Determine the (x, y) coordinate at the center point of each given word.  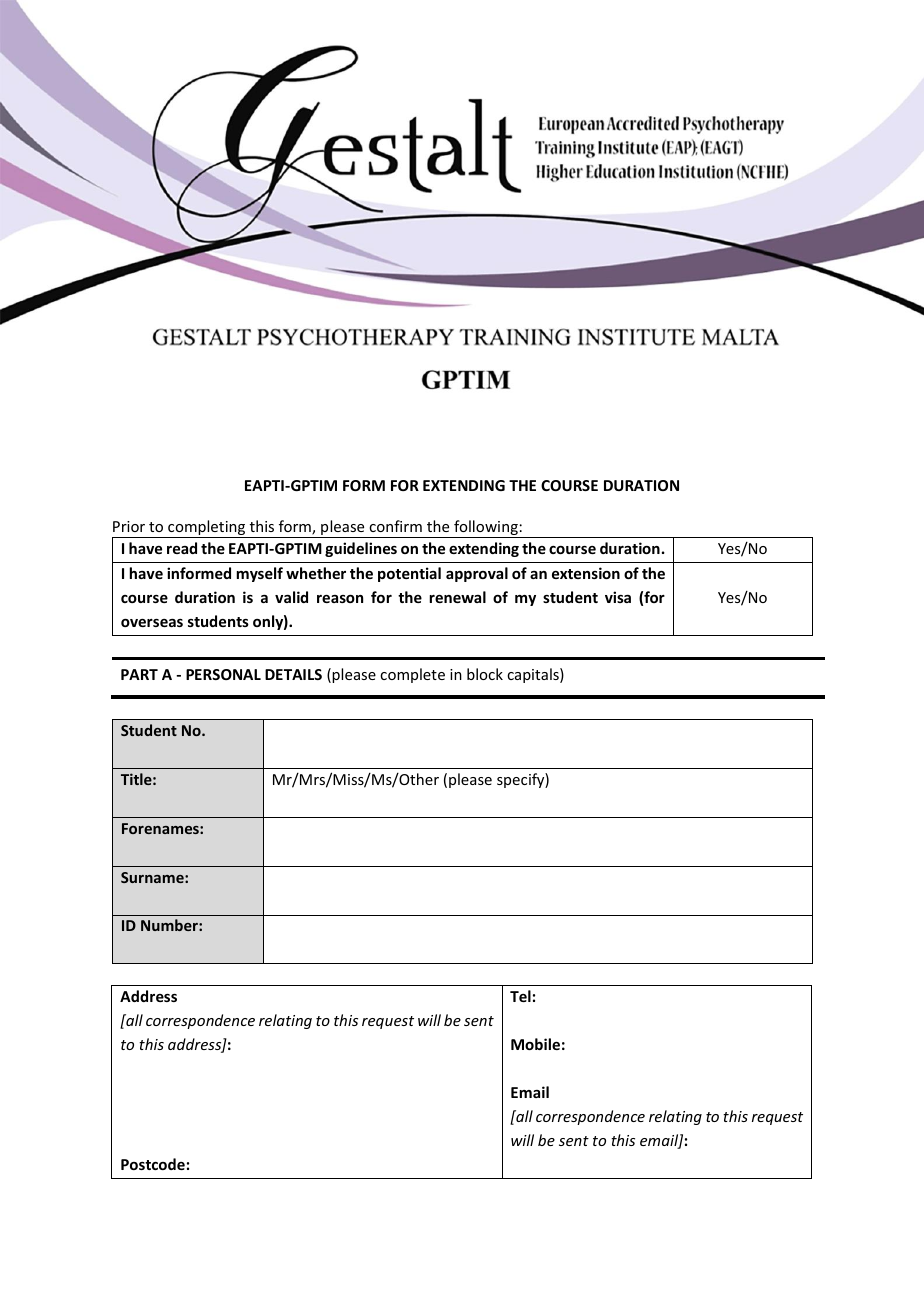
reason (340, 599)
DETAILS (293, 674)
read (182, 548)
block (485, 674)
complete (412, 675)
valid (291, 597)
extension (586, 573)
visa (618, 597)
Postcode (153, 1164)
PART (139, 674)
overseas (152, 623)
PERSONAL (223, 674)
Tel (520, 996)
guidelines (361, 549)
